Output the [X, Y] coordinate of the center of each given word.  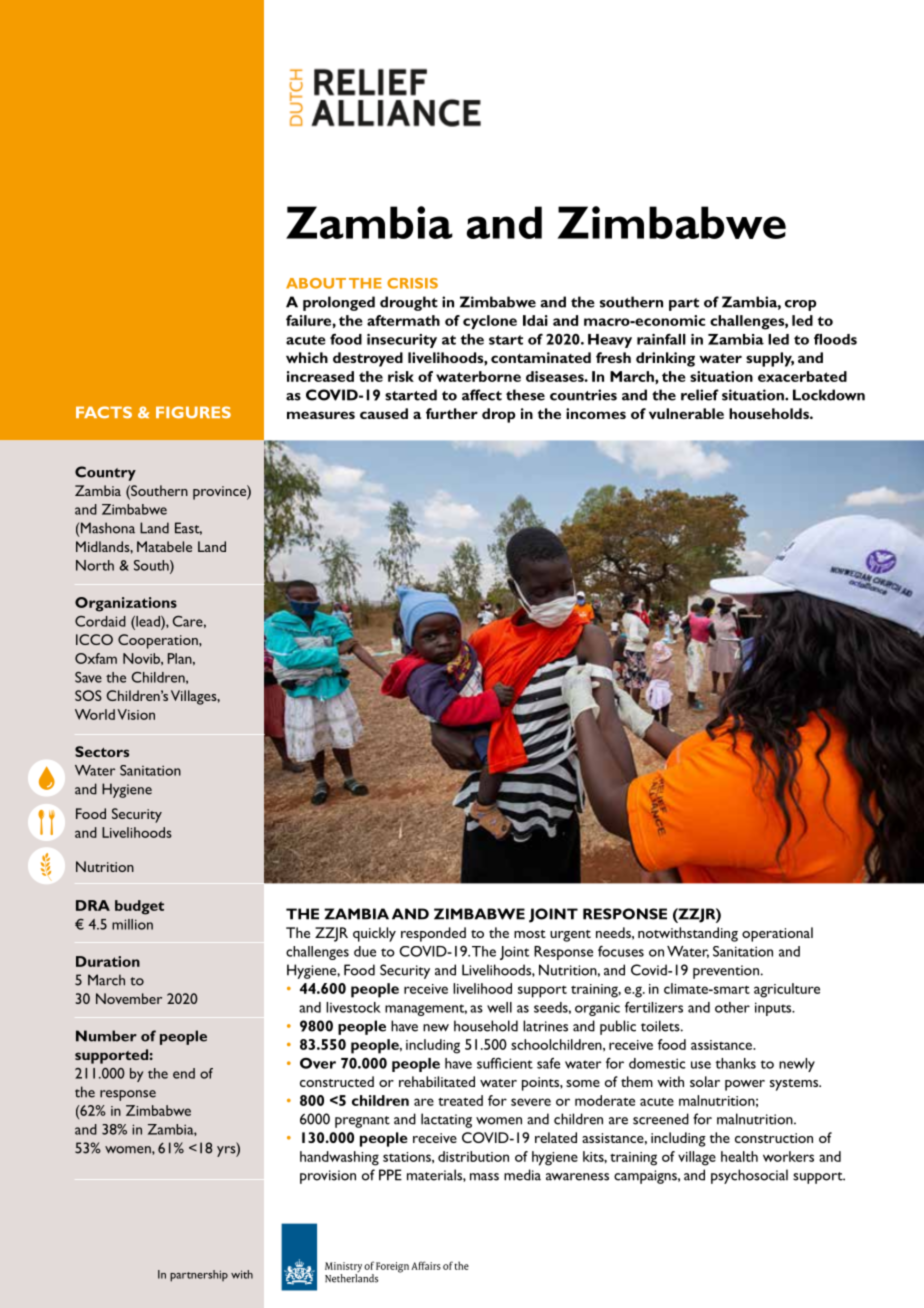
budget [139, 907]
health [739, 1156]
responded [433, 934]
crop [801, 305]
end [184, 1073]
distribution [473, 1156]
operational [777, 934]
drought [409, 303]
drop [499, 415]
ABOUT [316, 283]
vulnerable [686, 413]
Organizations [126, 604]
